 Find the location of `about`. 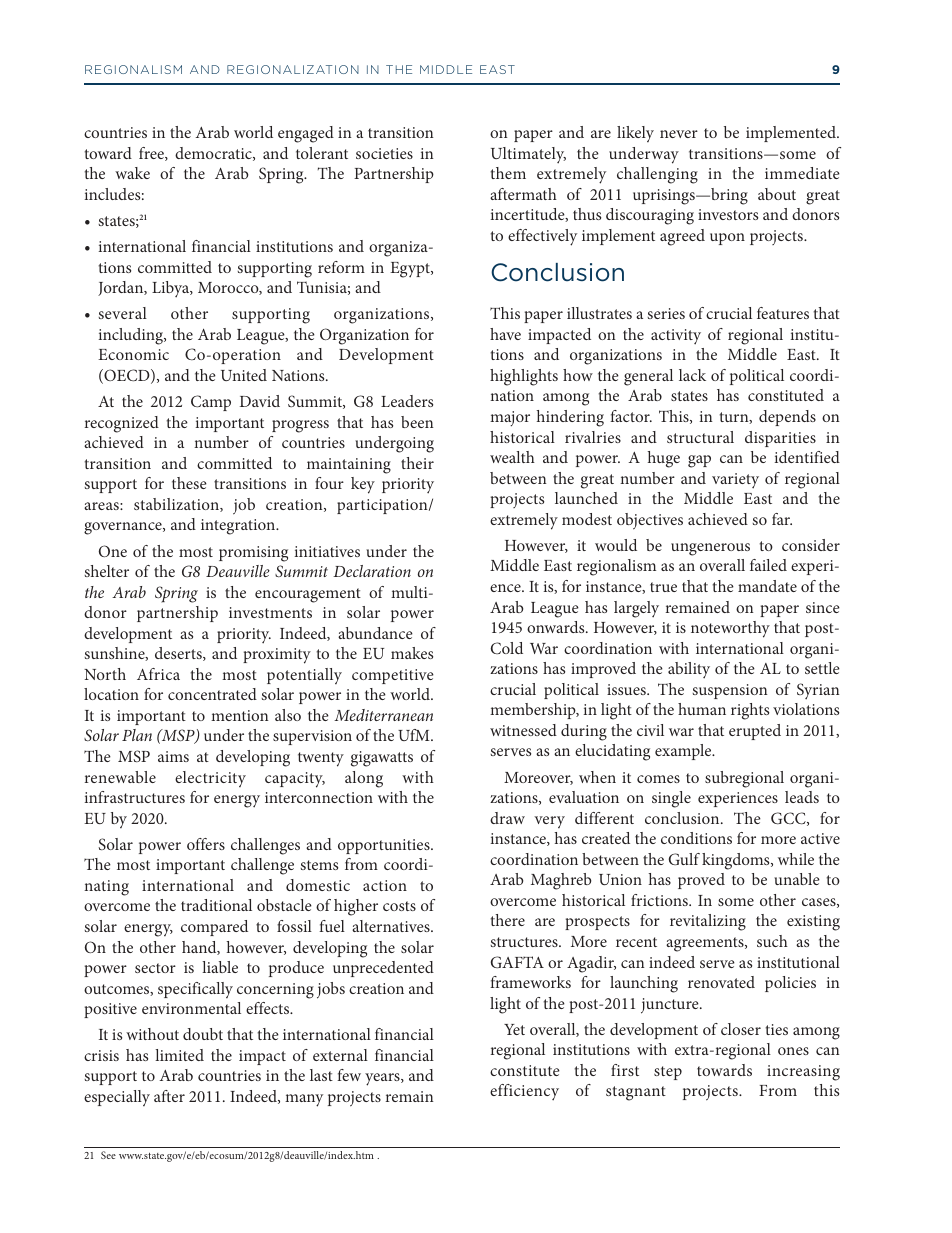

about is located at coordinates (777, 194).
